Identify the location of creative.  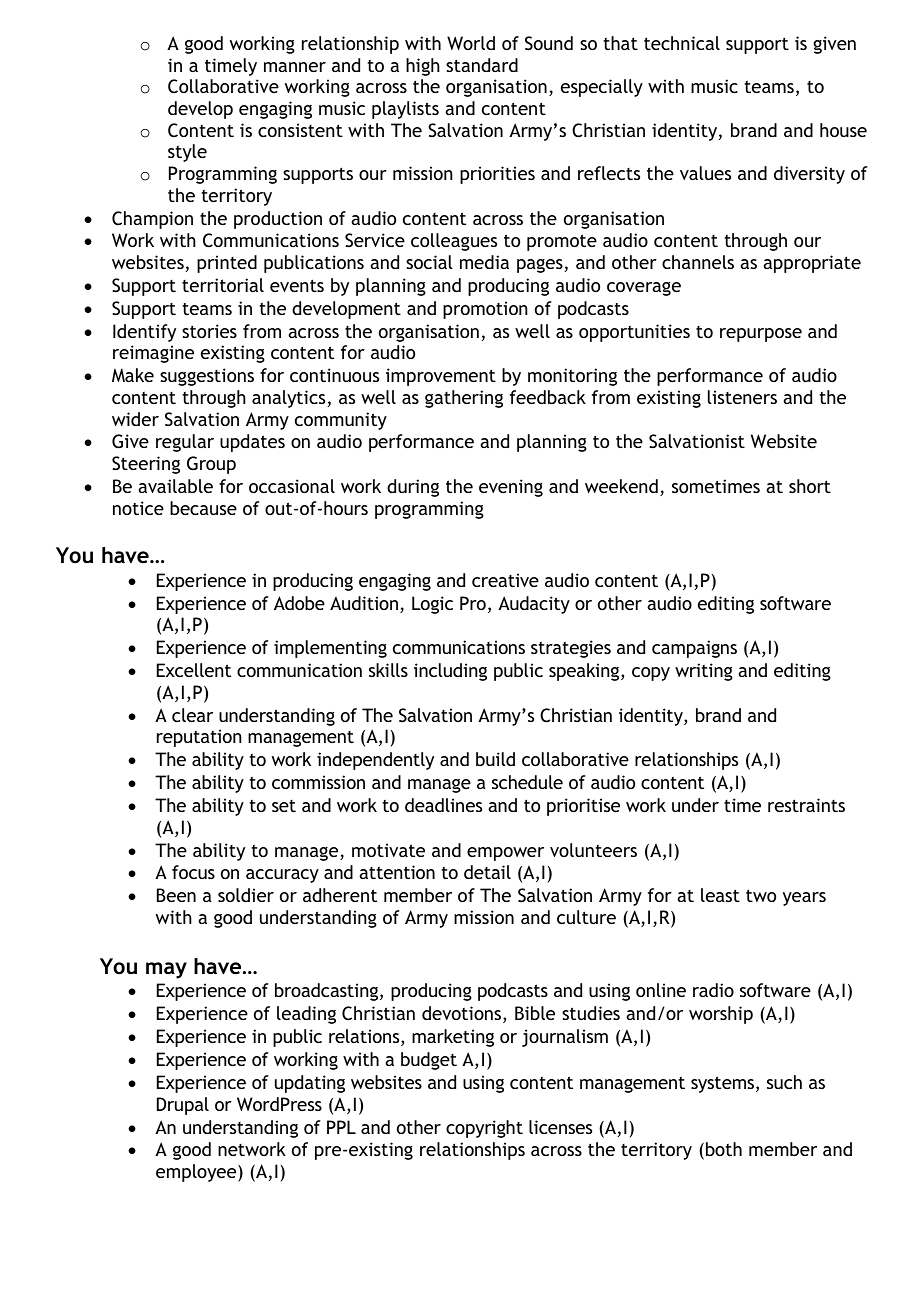
(505, 580).
